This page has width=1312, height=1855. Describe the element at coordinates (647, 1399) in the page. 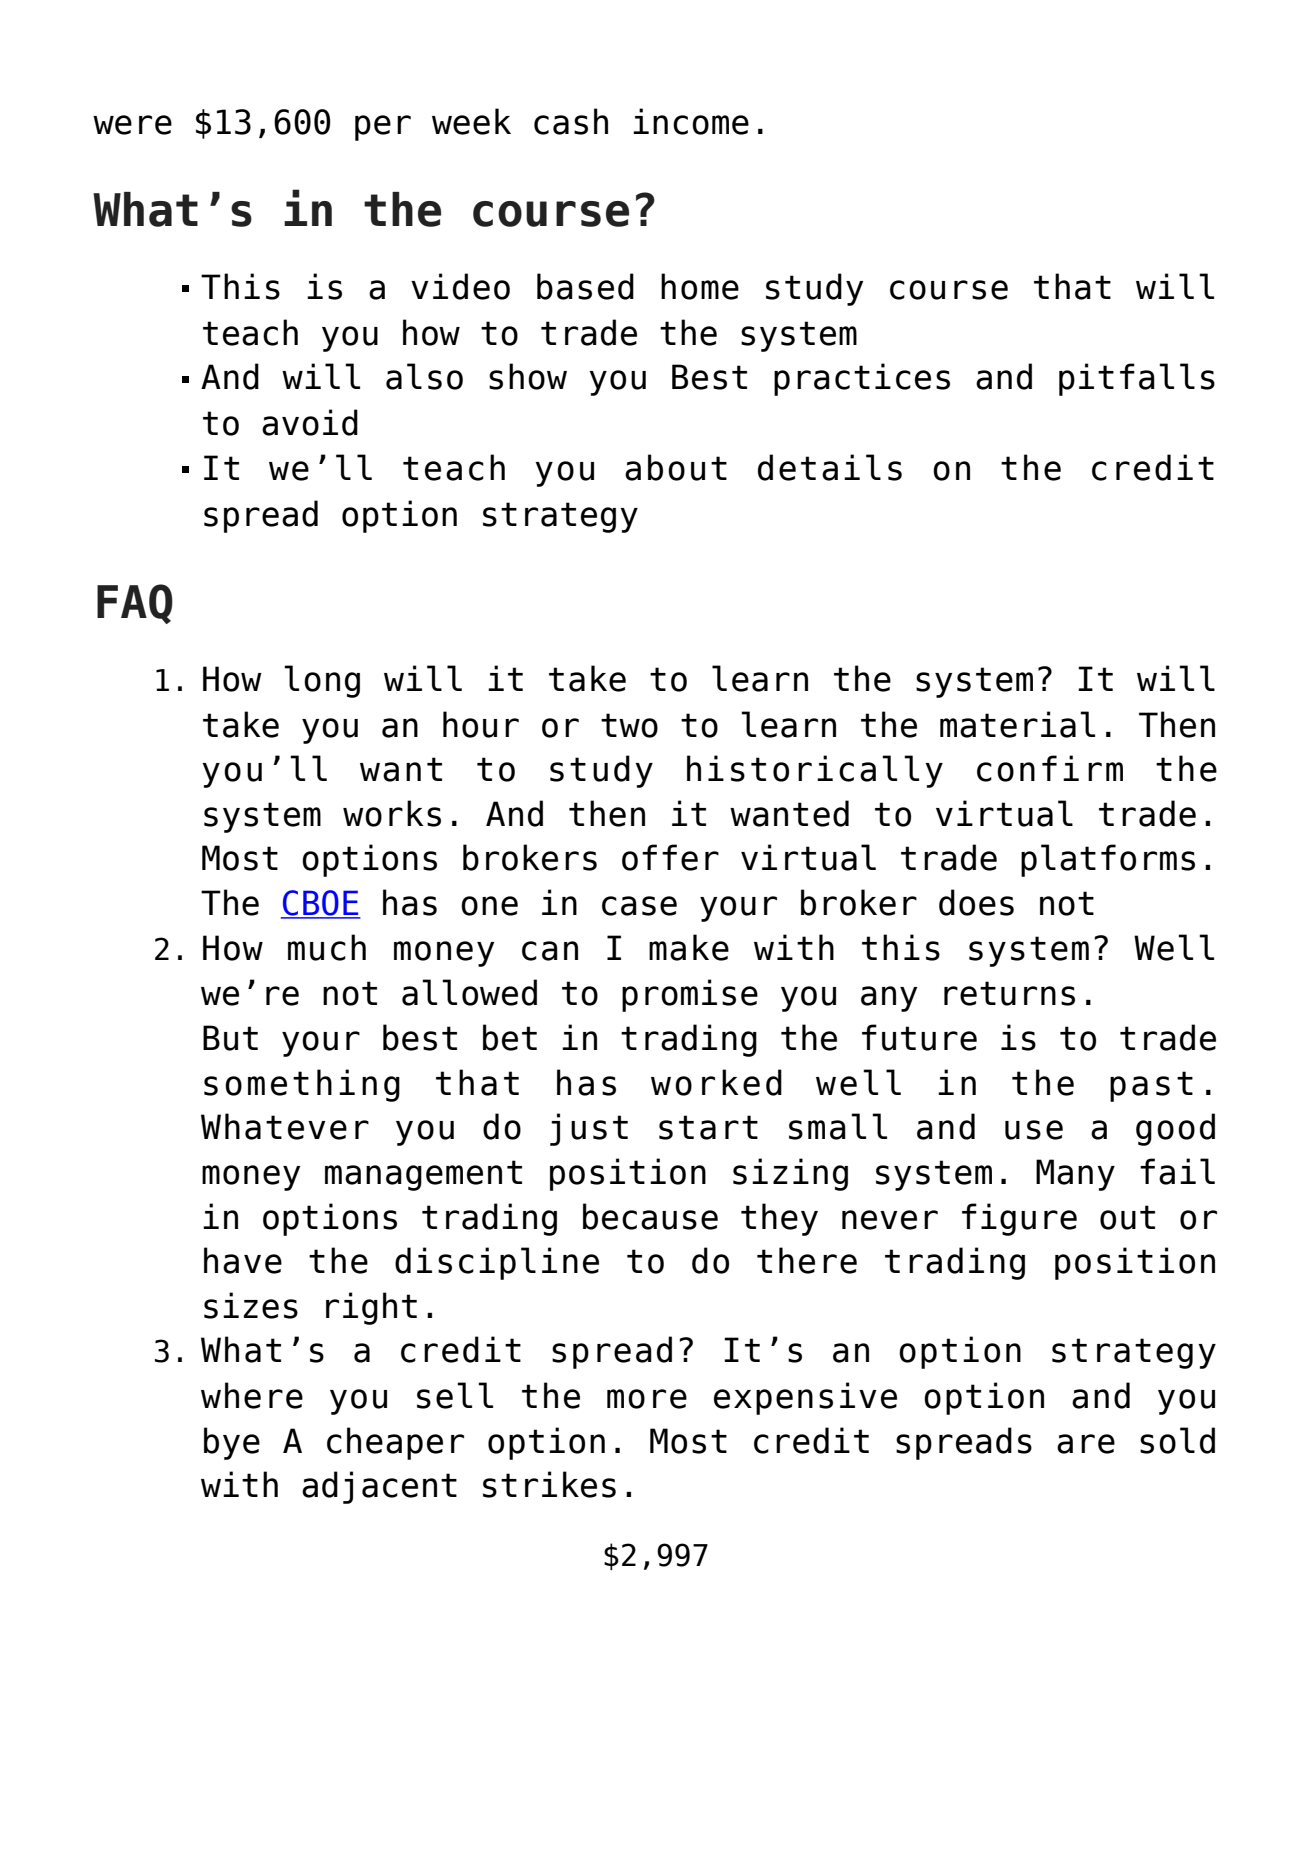

I see `more` at that location.
